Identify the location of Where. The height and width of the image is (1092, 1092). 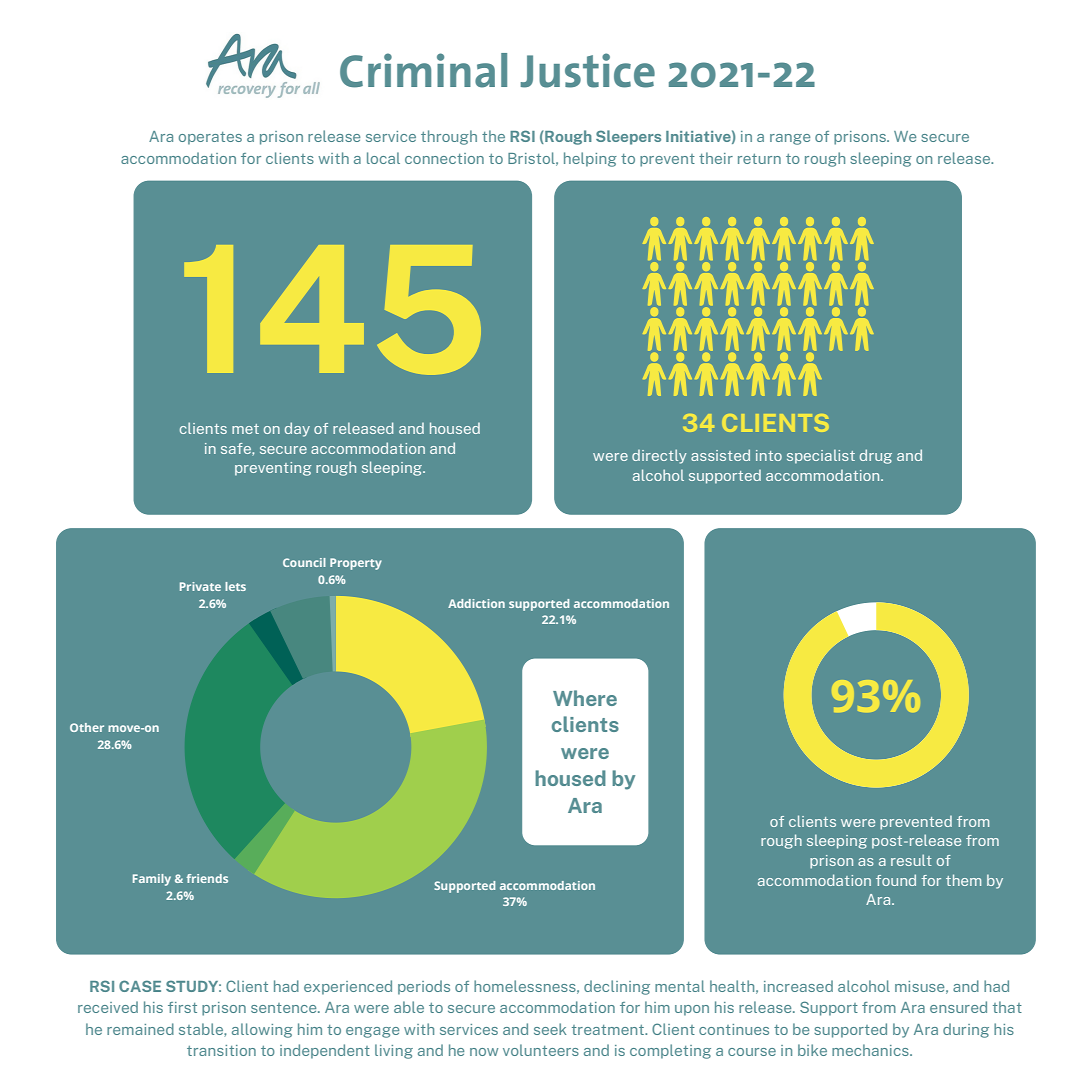
(585, 698).
